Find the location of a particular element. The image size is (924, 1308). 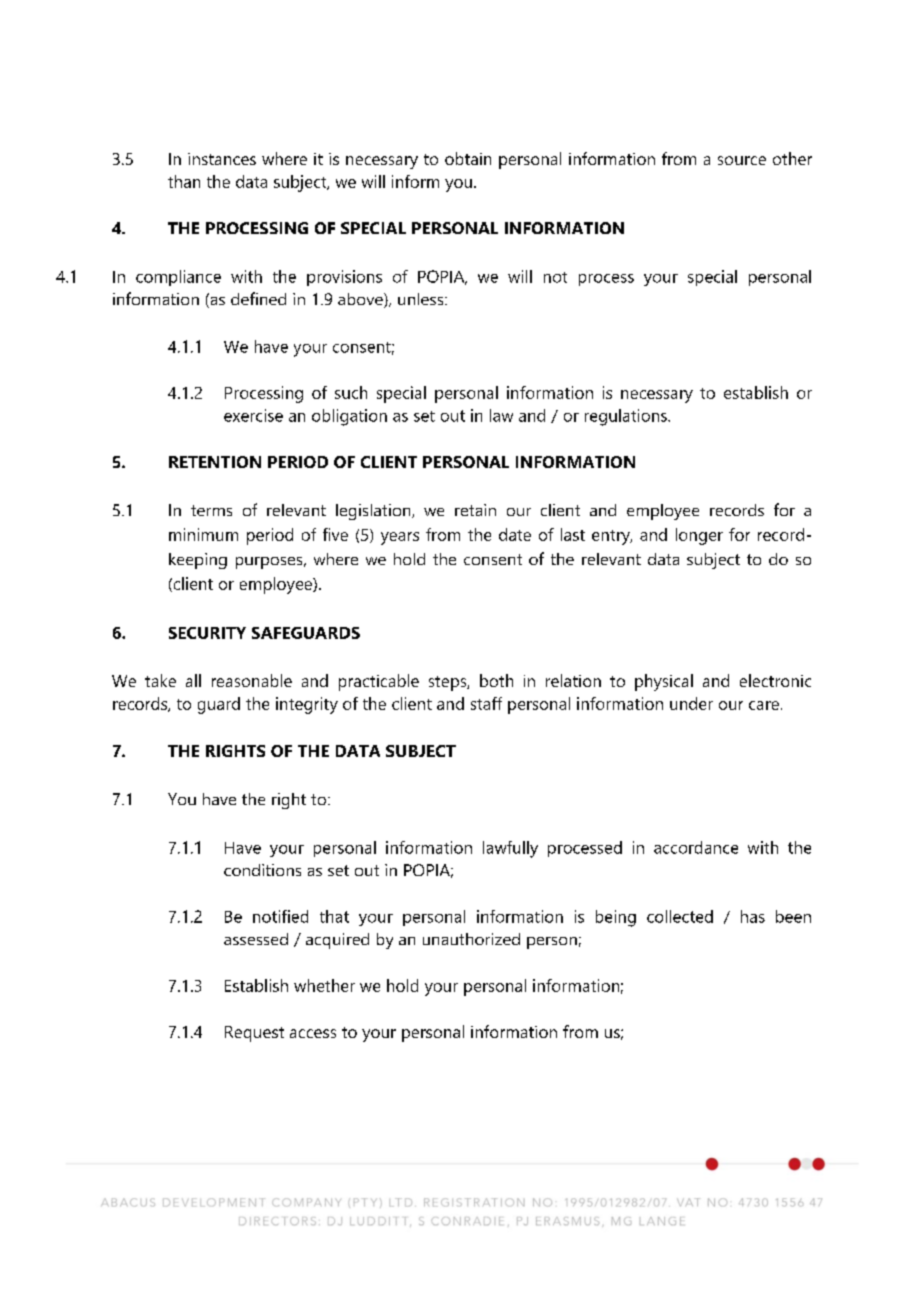

obtain is located at coordinates (468, 158).
